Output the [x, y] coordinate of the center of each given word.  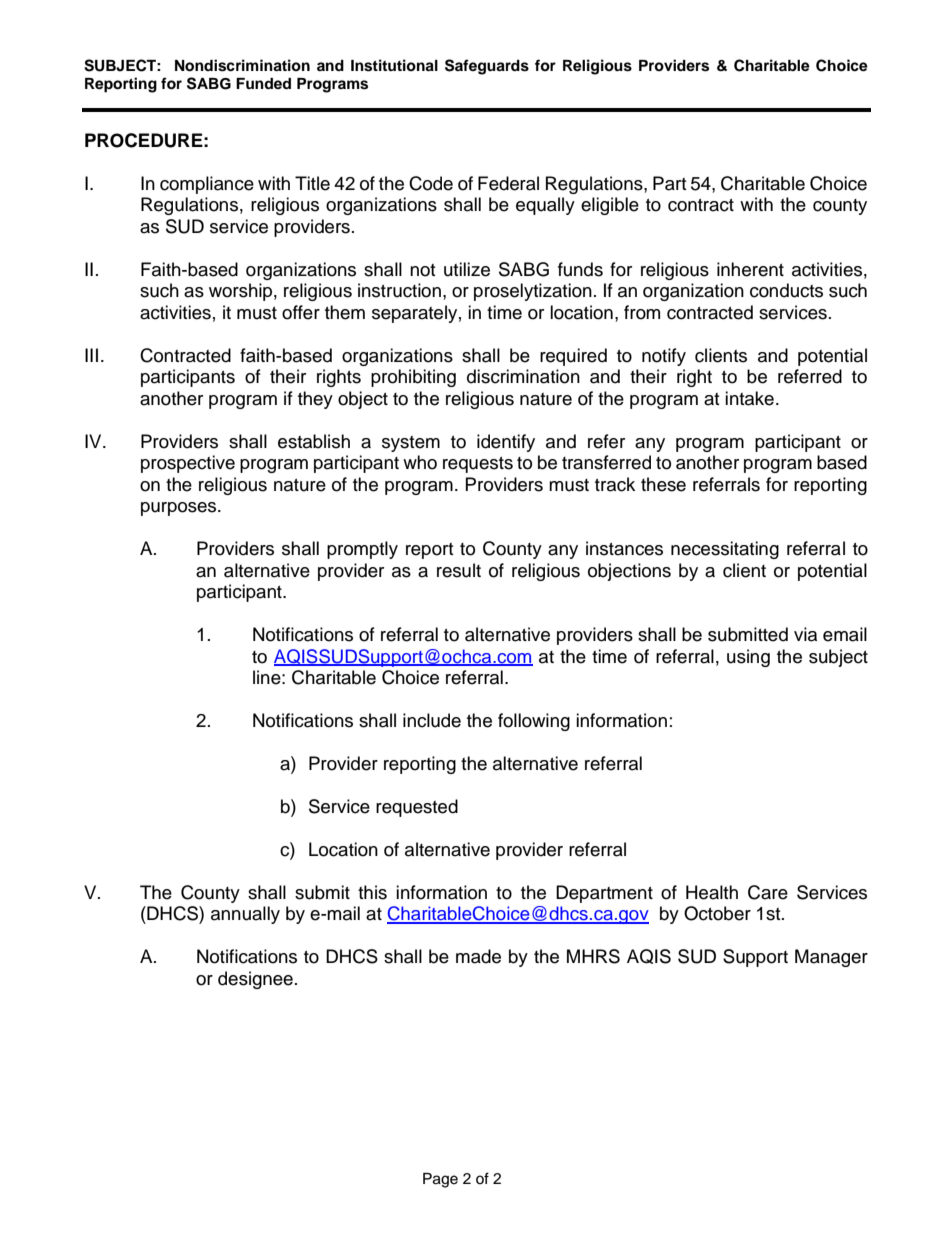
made [478, 956]
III [91, 355]
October [717, 913]
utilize [467, 269]
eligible [610, 206]
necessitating [725, 550]
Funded [263, 83]
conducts [786, 290]
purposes [180, 509]
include [432, 720]
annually [245, 915]
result [459, 570]
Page [440, 1180]
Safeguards [487, 67]
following [534, 722]
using [748, 658]
